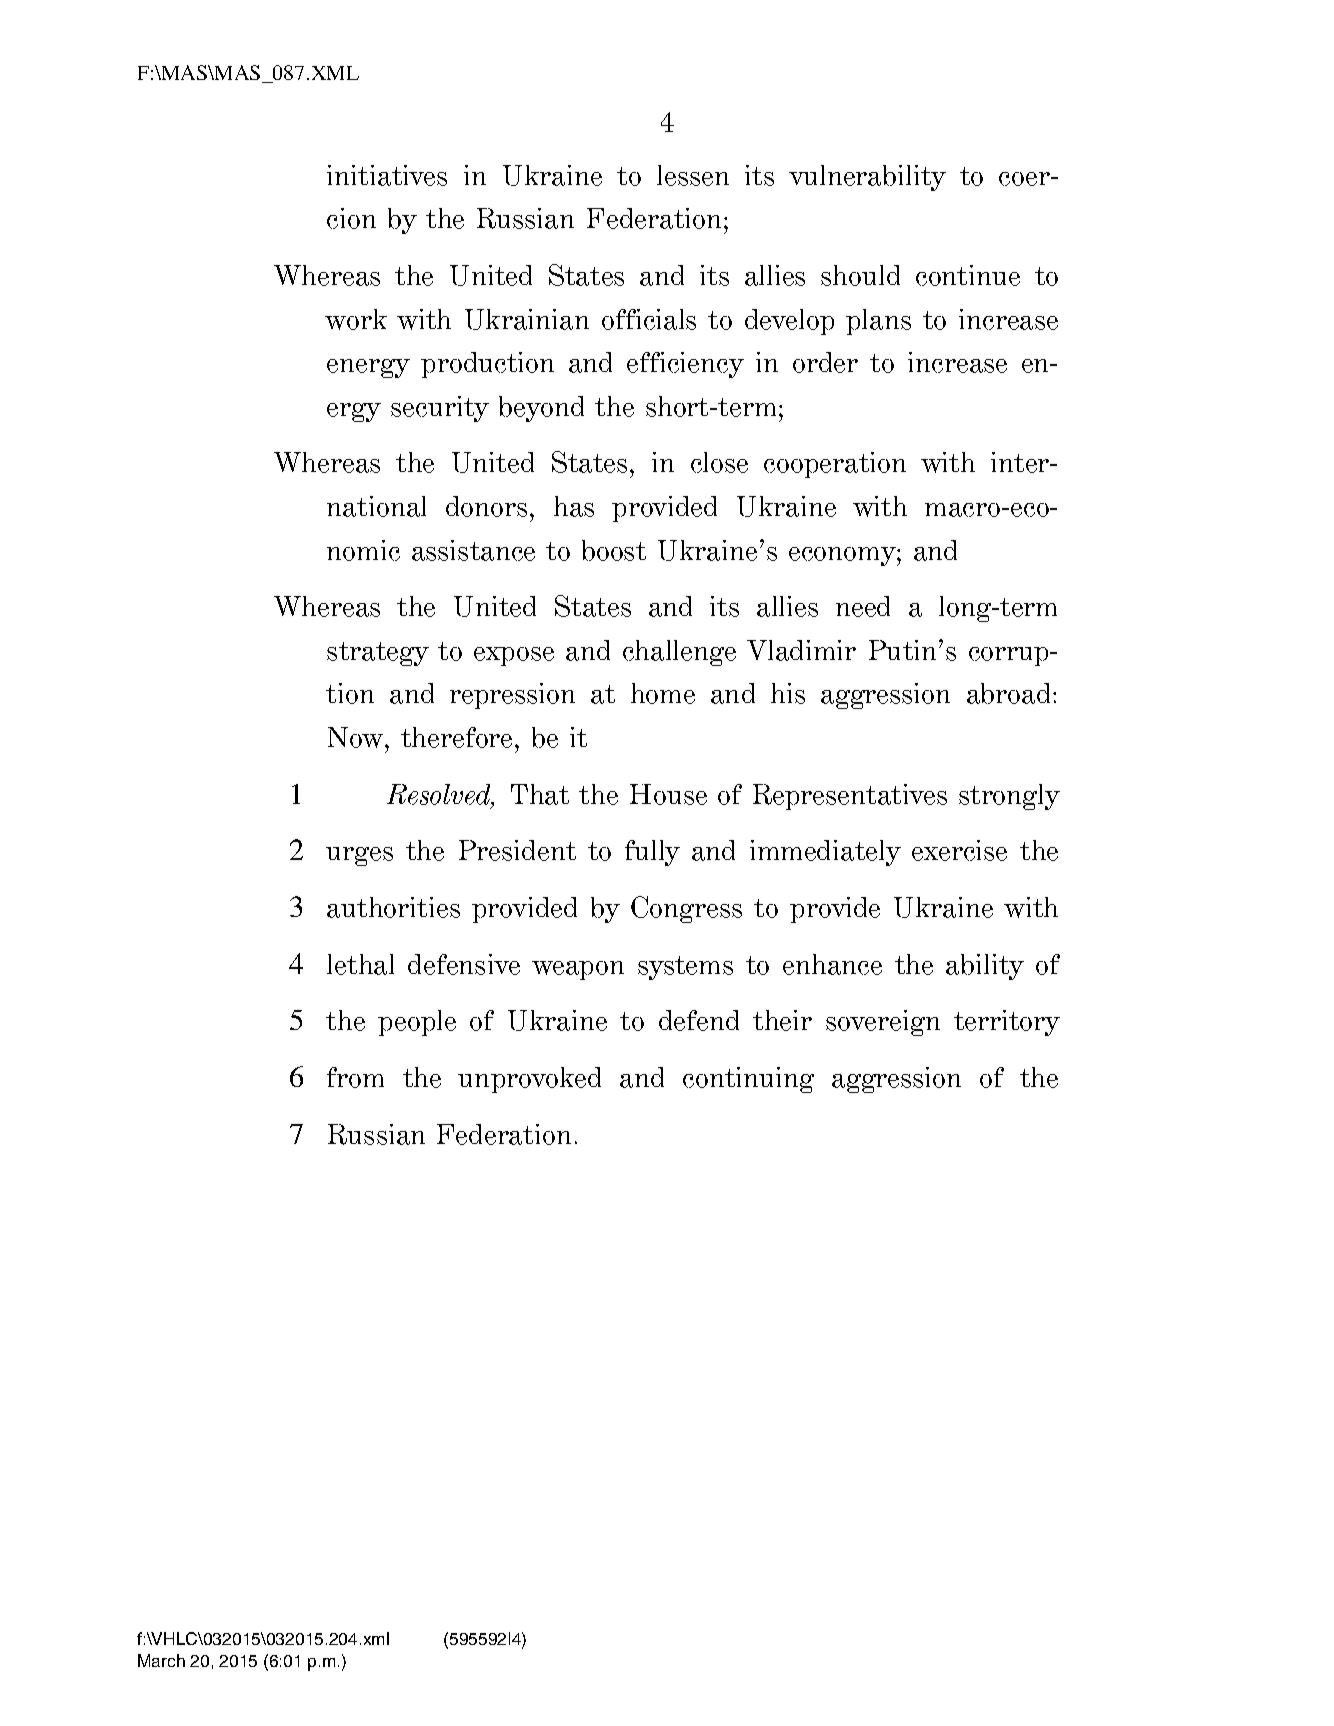 This image has width=1334, height=1726. I want to click on exercise, so click(959, 850).
